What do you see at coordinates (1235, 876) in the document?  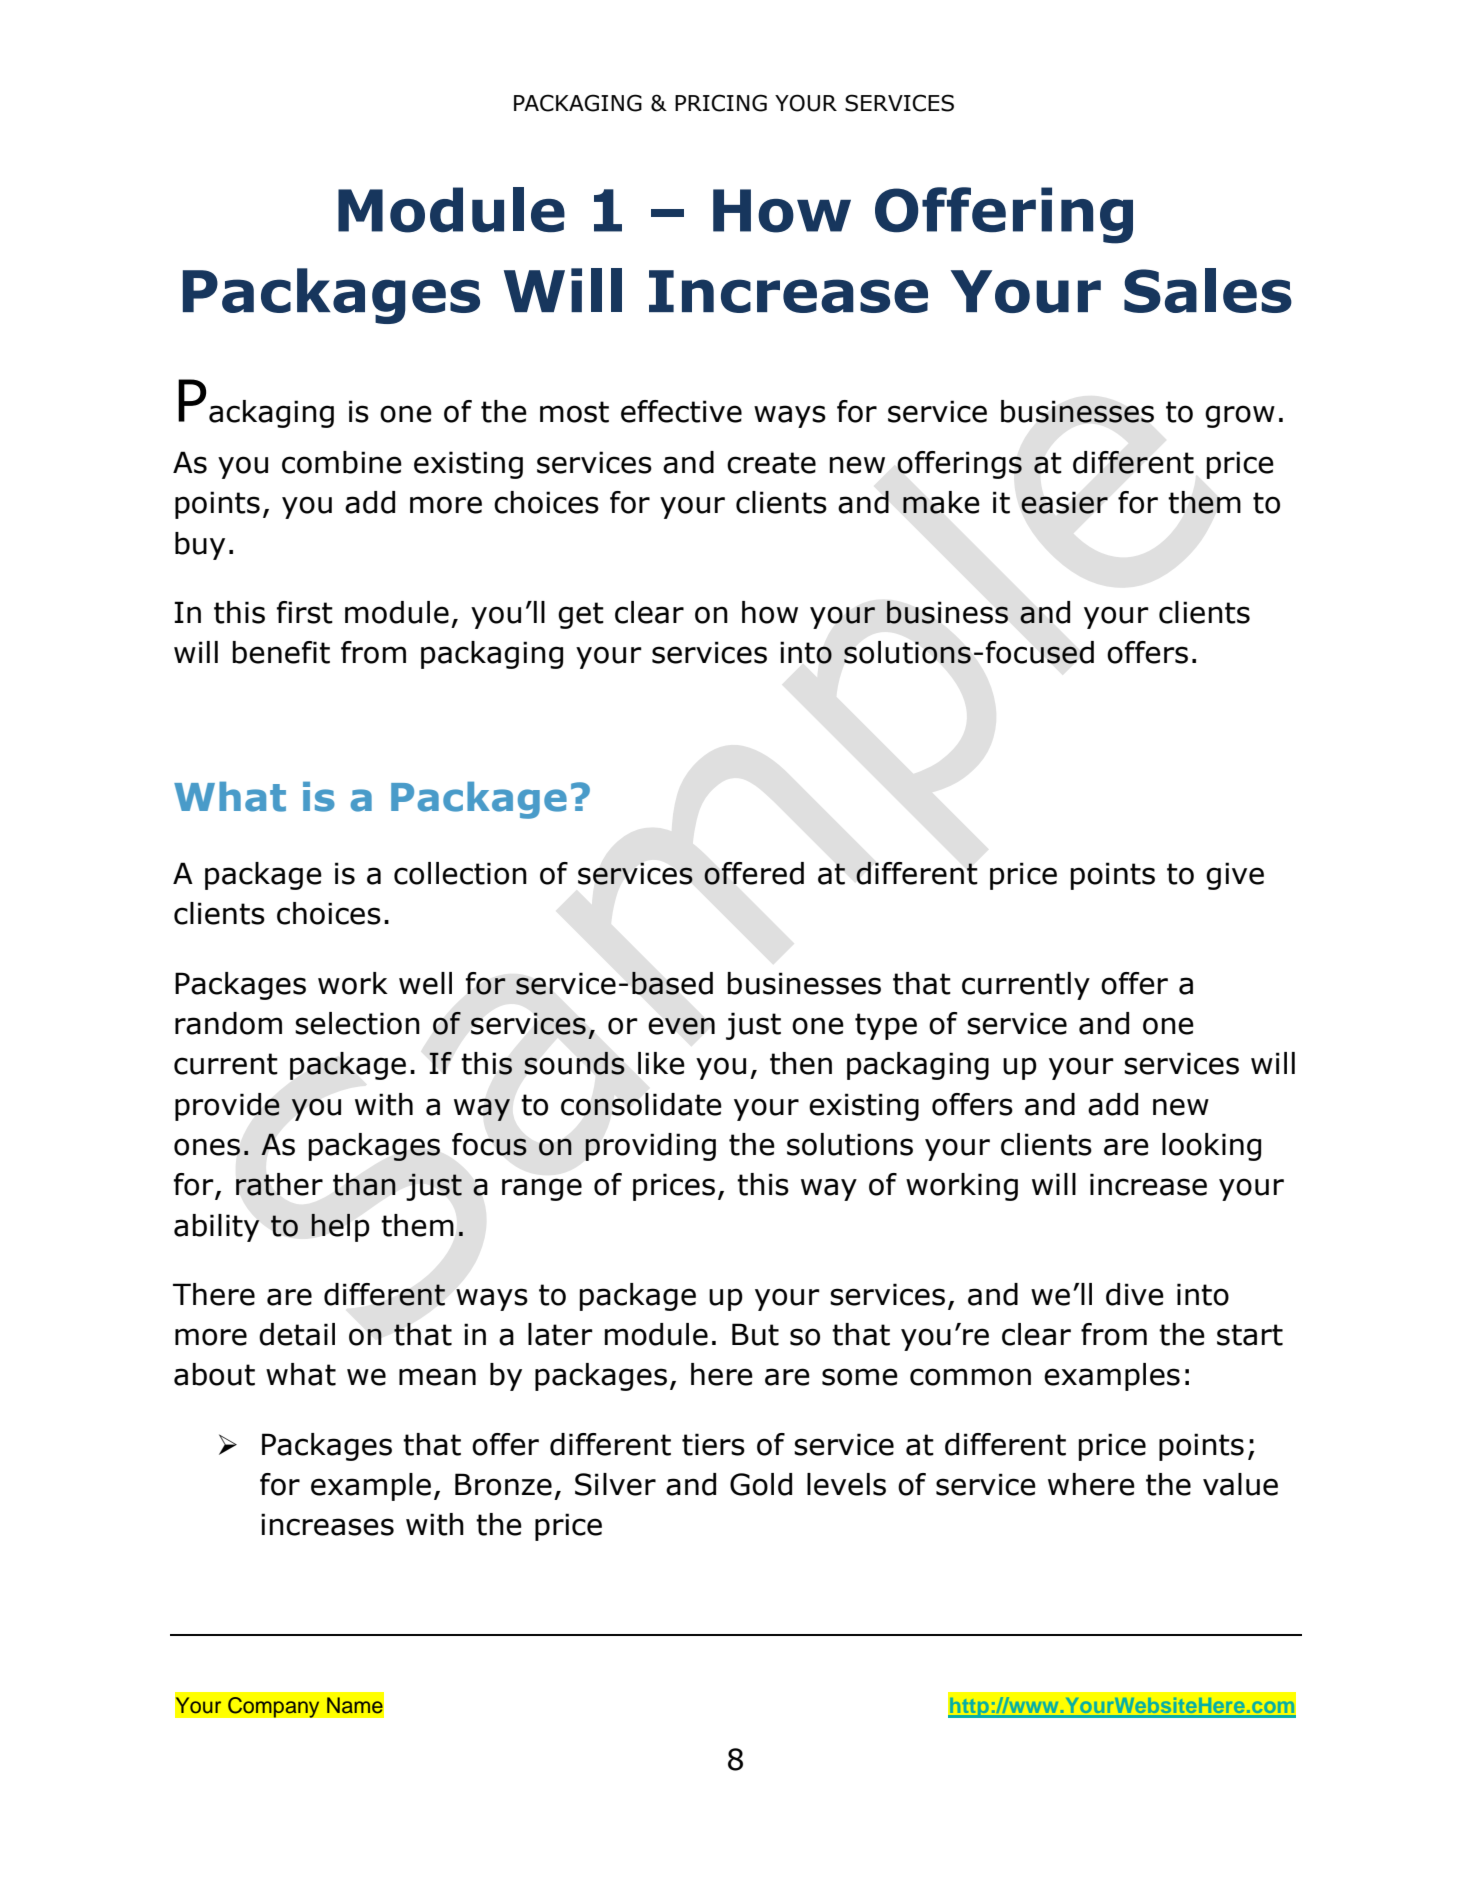 I see `give` at bounding box center [1235, 876].
